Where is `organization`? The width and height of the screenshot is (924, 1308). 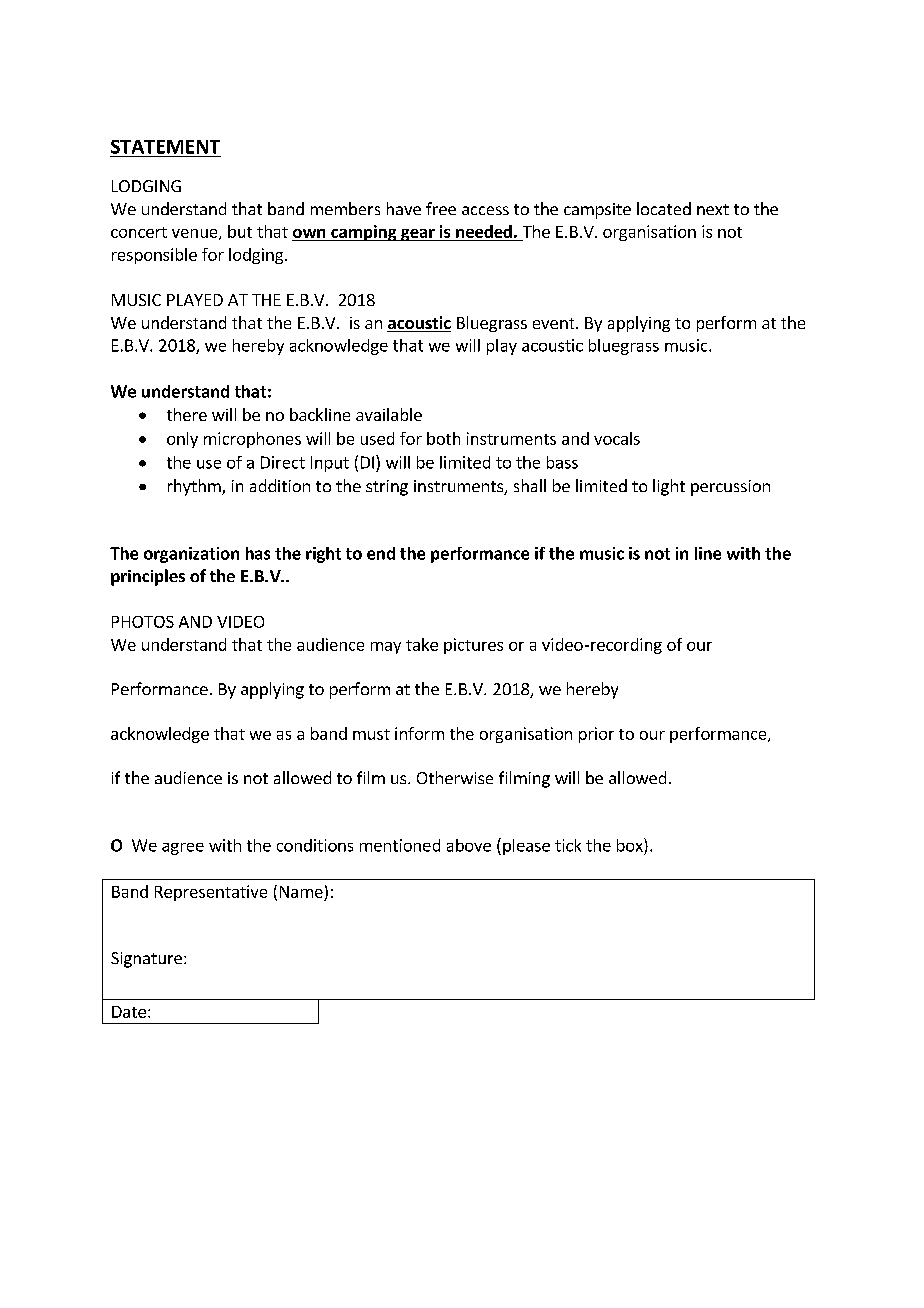 organization is located at coordinates (191, 555).
